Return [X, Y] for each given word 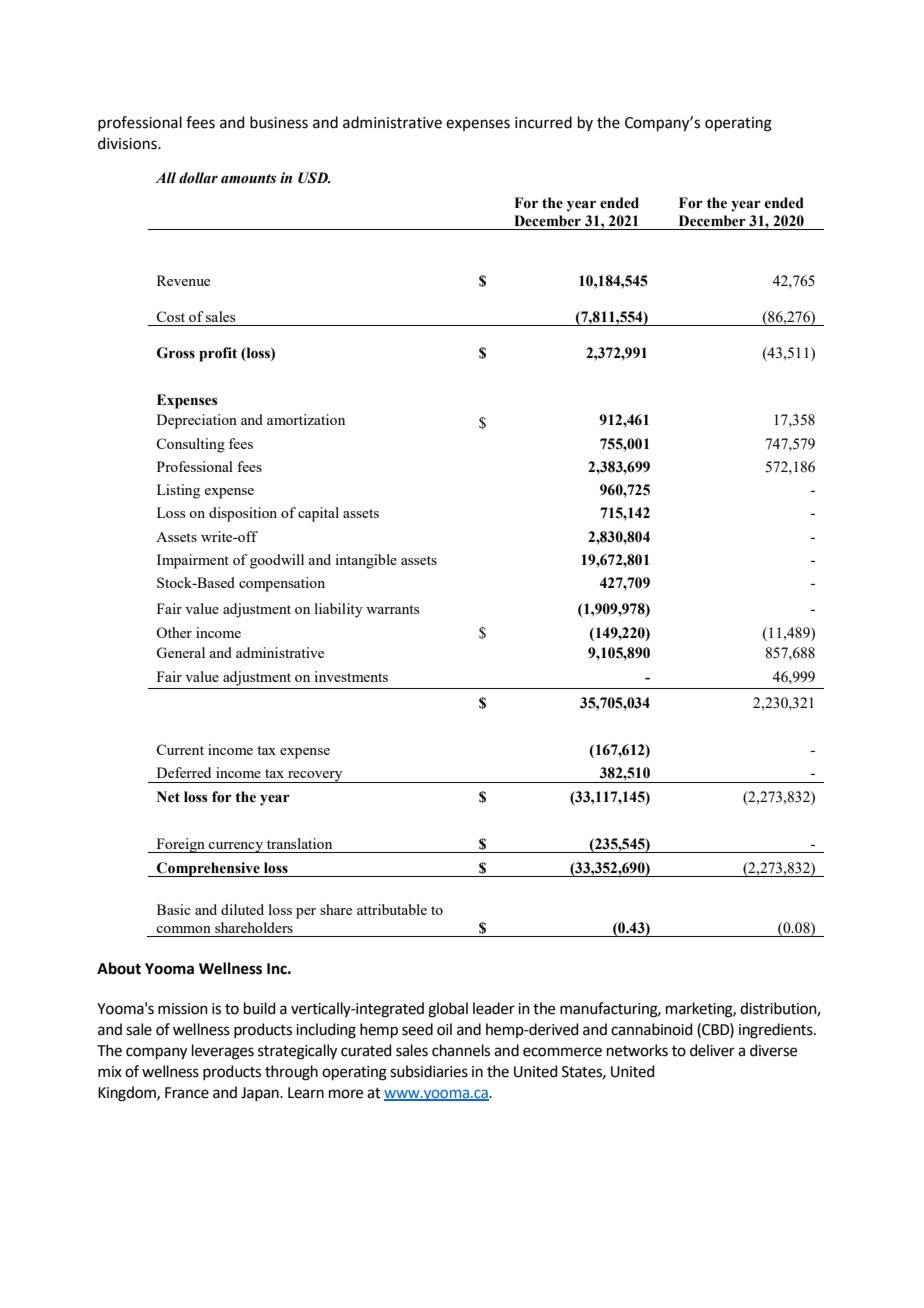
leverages [223, 1052]
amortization [306, 419]
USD [314, 178]
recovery [315, 777]
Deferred [184, 772]
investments [351, 676]
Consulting [190, 445]
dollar [198, 178]
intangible [366, 561]
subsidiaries [429, 1071]
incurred [543, 122]
